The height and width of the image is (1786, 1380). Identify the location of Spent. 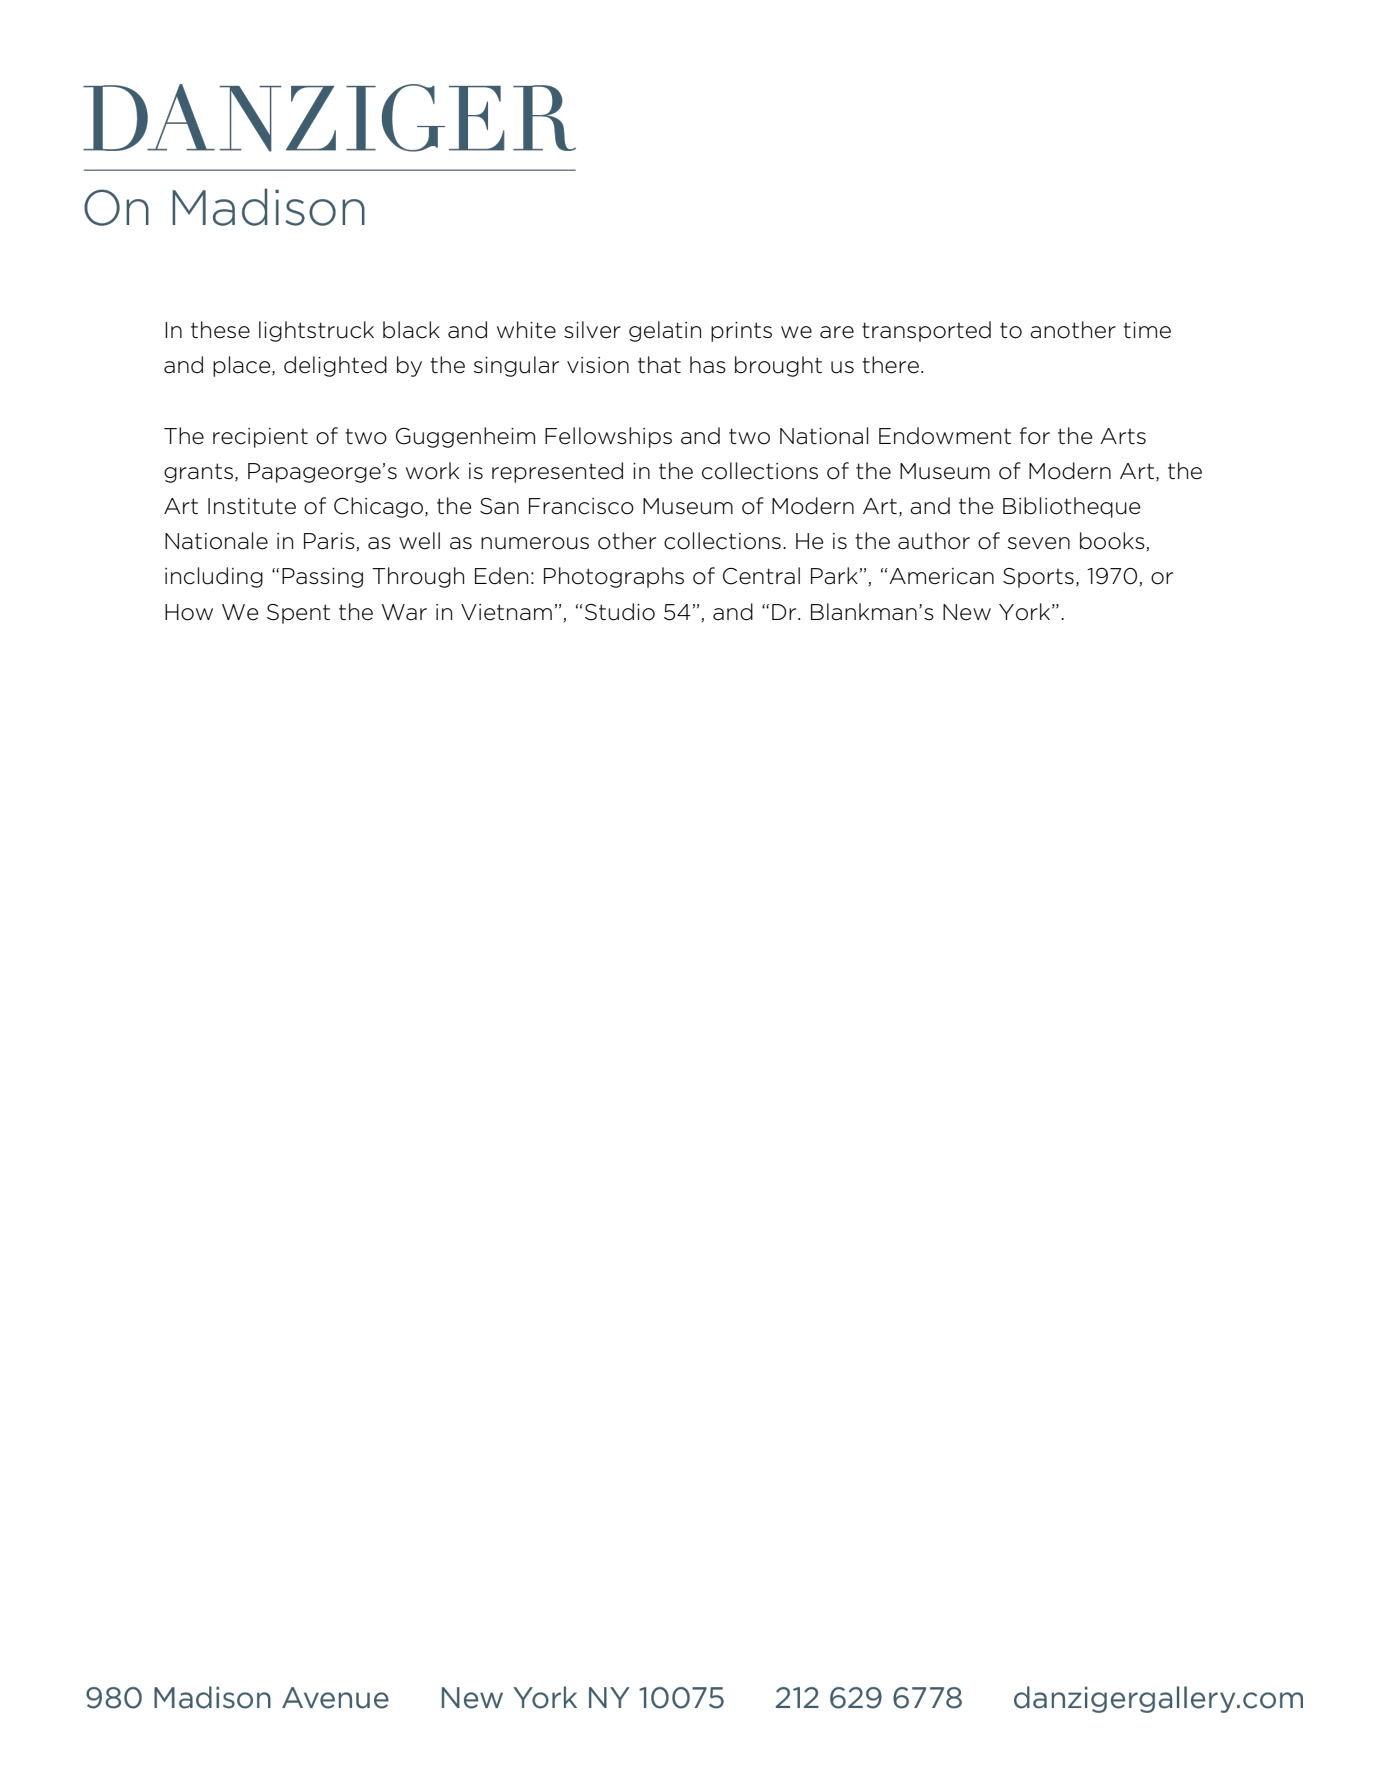
(298, 614).
